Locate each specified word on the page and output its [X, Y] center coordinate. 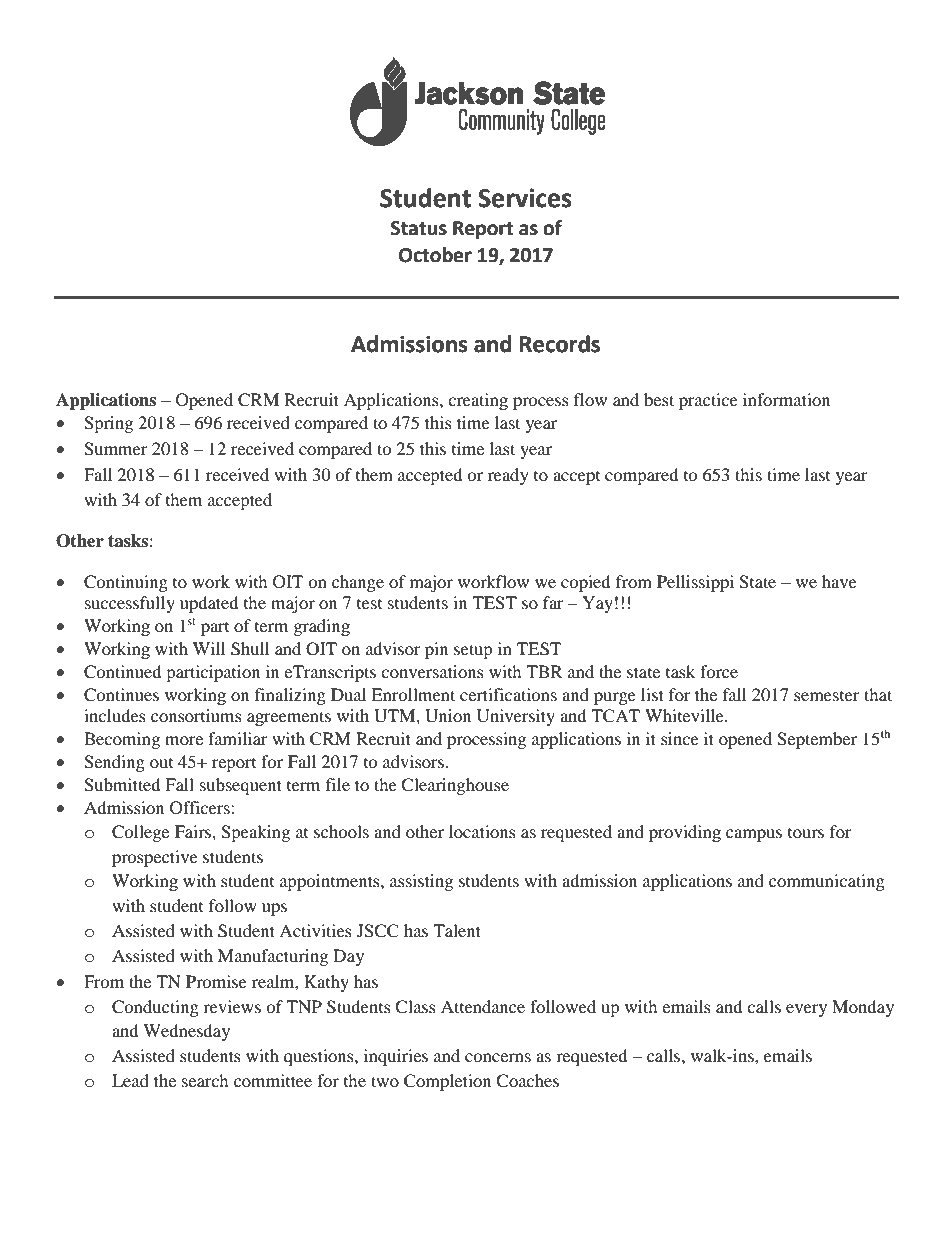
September [817, 740]
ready [508, 476]
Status [419, 228]
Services [525, 198]
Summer [116, 449]
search [205, 1080]
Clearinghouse [455, 786]
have [839, 581]
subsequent [241, 786]
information [786, 399]
